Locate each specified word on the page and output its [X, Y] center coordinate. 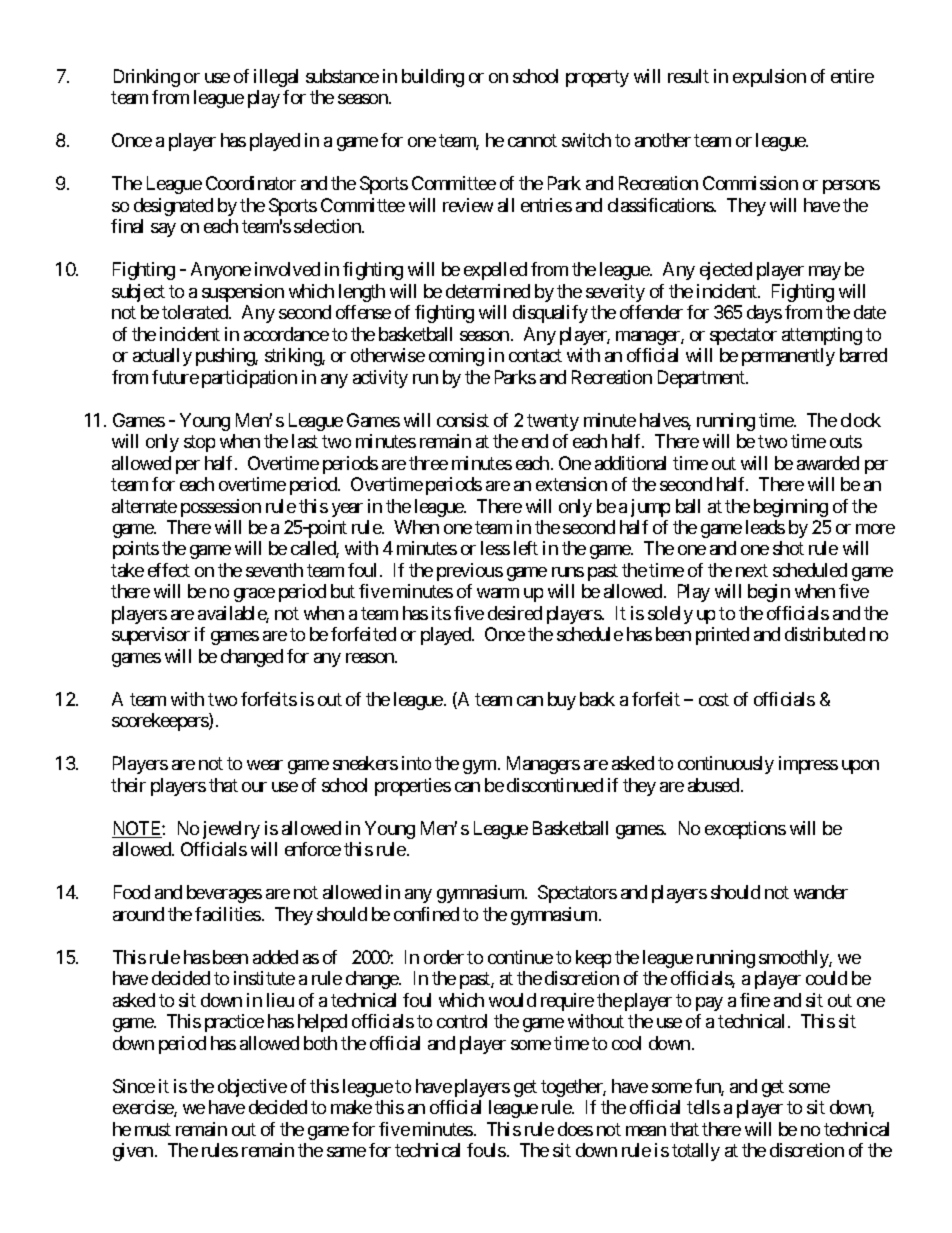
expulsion [769, 78]
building [433, 78]
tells [703, 1107]
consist [463, 420]
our [254, 787]
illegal [276, 78]
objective [252, 1088]
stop [199, 443]
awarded [828, 463]
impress [808, 765]
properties [413, 787]
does [575, 1129]
